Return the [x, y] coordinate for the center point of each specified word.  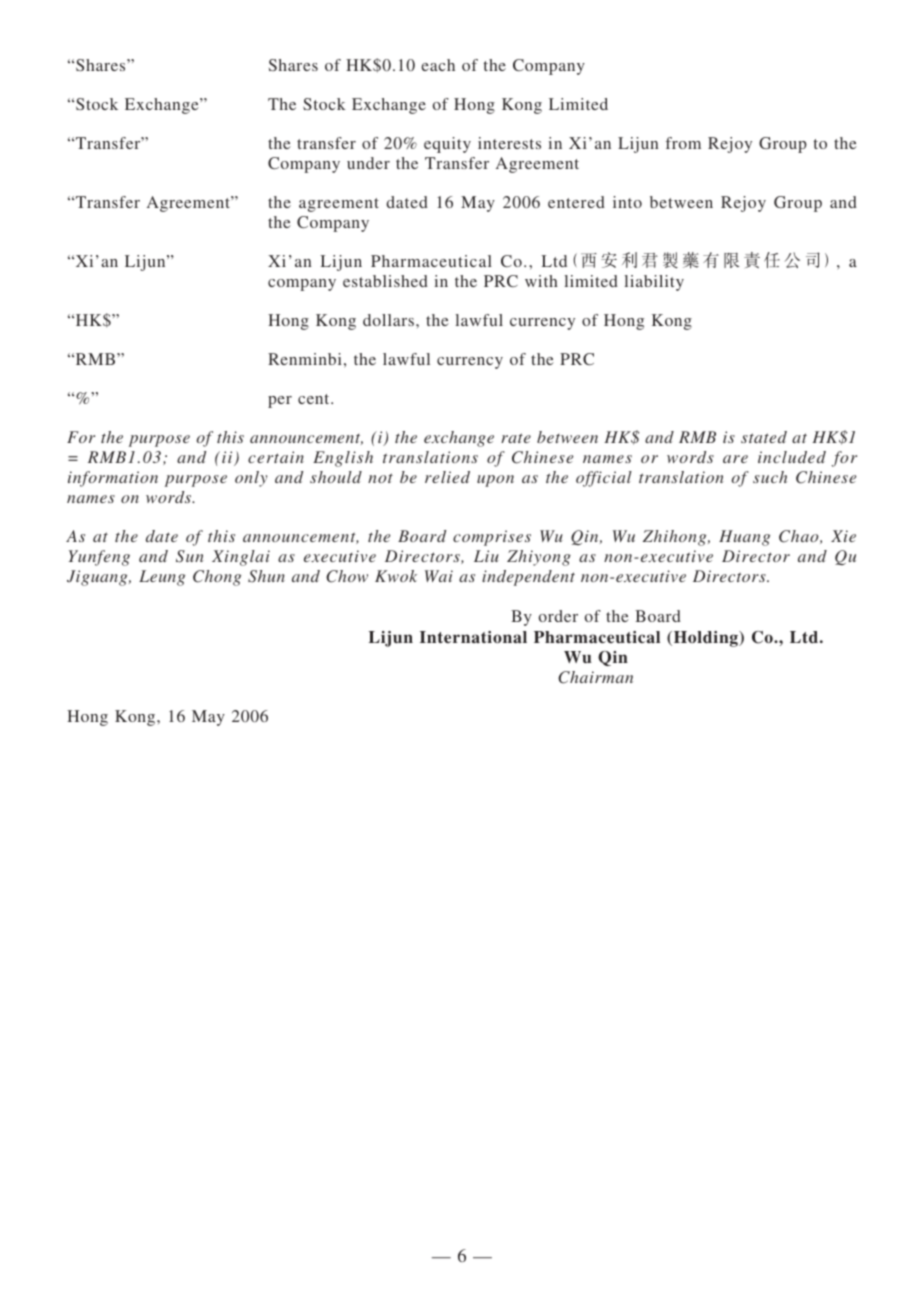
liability [654, 283]
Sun [190, 556]
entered [576, 202]
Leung [162, 578]
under [368, 163]
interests [509, 143]
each [438, 65]
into [627, 202]
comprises [492, 538]
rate [516, 438]
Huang [744, 538]
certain [276, 457]
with [541, 281]
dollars [390, 320]
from [683, 143]
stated [764, 437]
